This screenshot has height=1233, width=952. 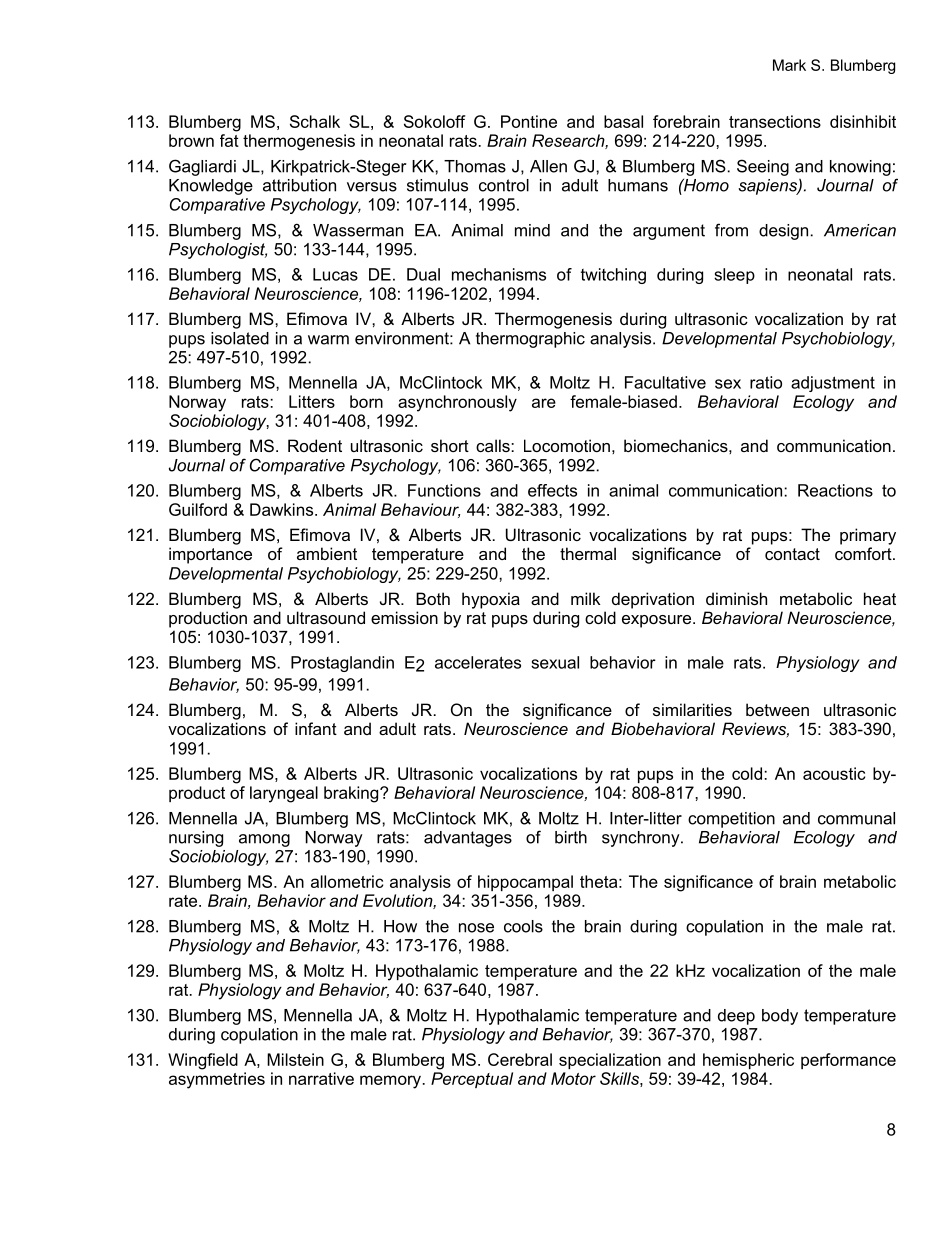 What do you see at coordinates (327, 553) in the screenshot?
I see `ambient` at bounding box center [327, 553].
